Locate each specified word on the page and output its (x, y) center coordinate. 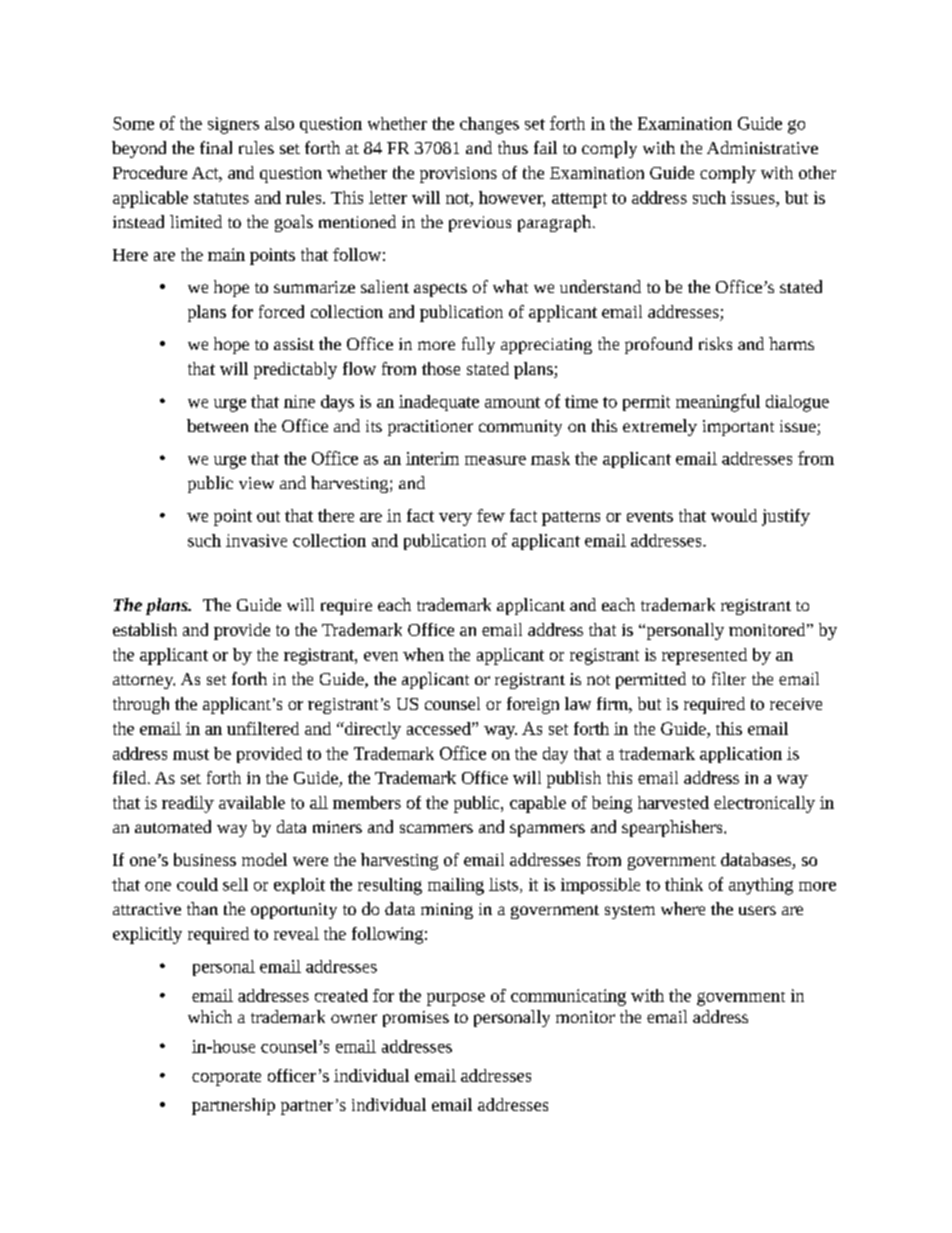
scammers (436, 828)
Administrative (762, 147)
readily (188, 804)
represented (704, 656)
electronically (764, 804)
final (216, 147)
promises (416, 1019)
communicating (568, 997)
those (441, 368)
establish (145, 629)
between (217, 425)
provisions (458, 175)
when (423, 654)
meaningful (718, 403)
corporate (226, 1078)
